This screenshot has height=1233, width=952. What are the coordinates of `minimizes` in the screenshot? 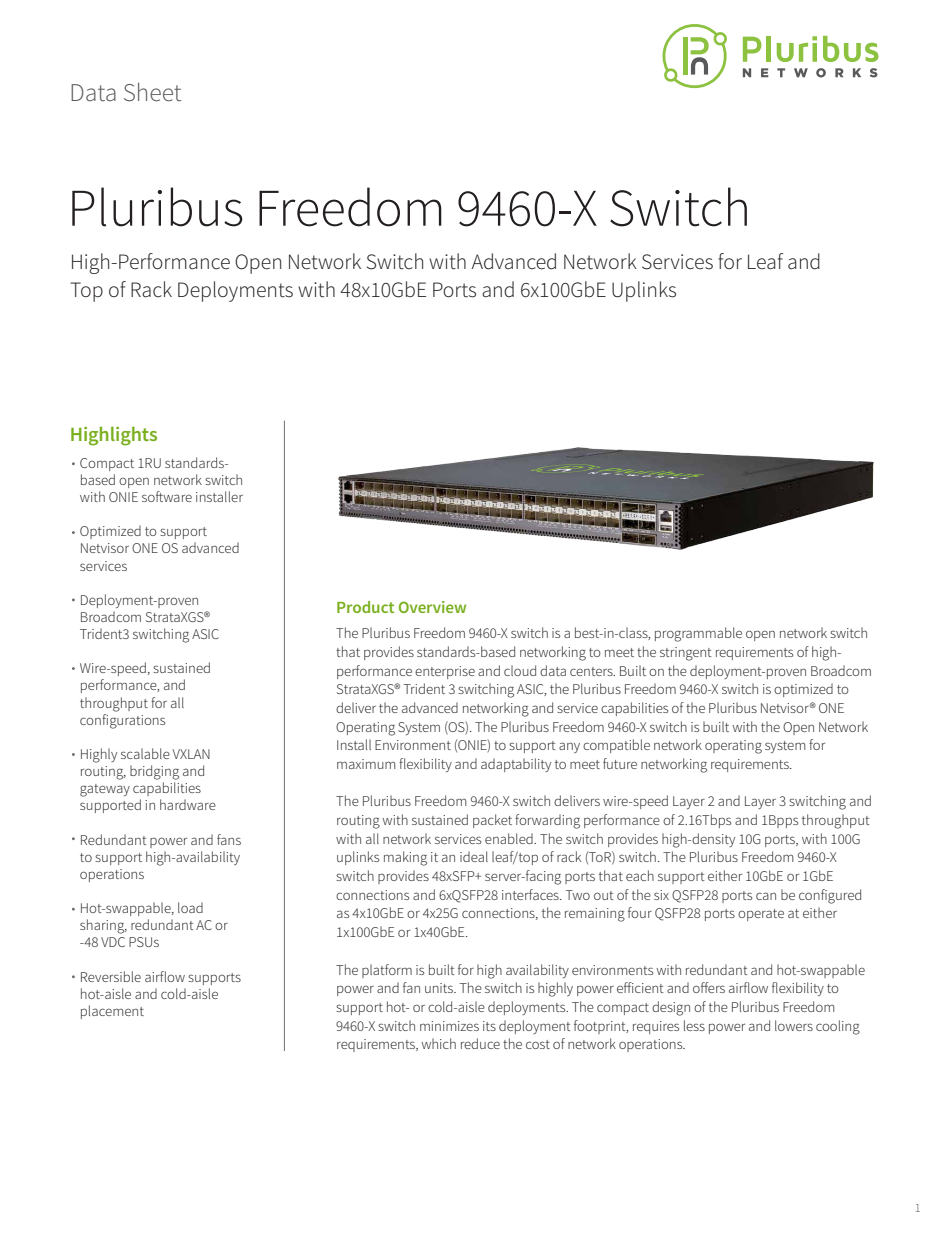 It's located at (449, 1026).
